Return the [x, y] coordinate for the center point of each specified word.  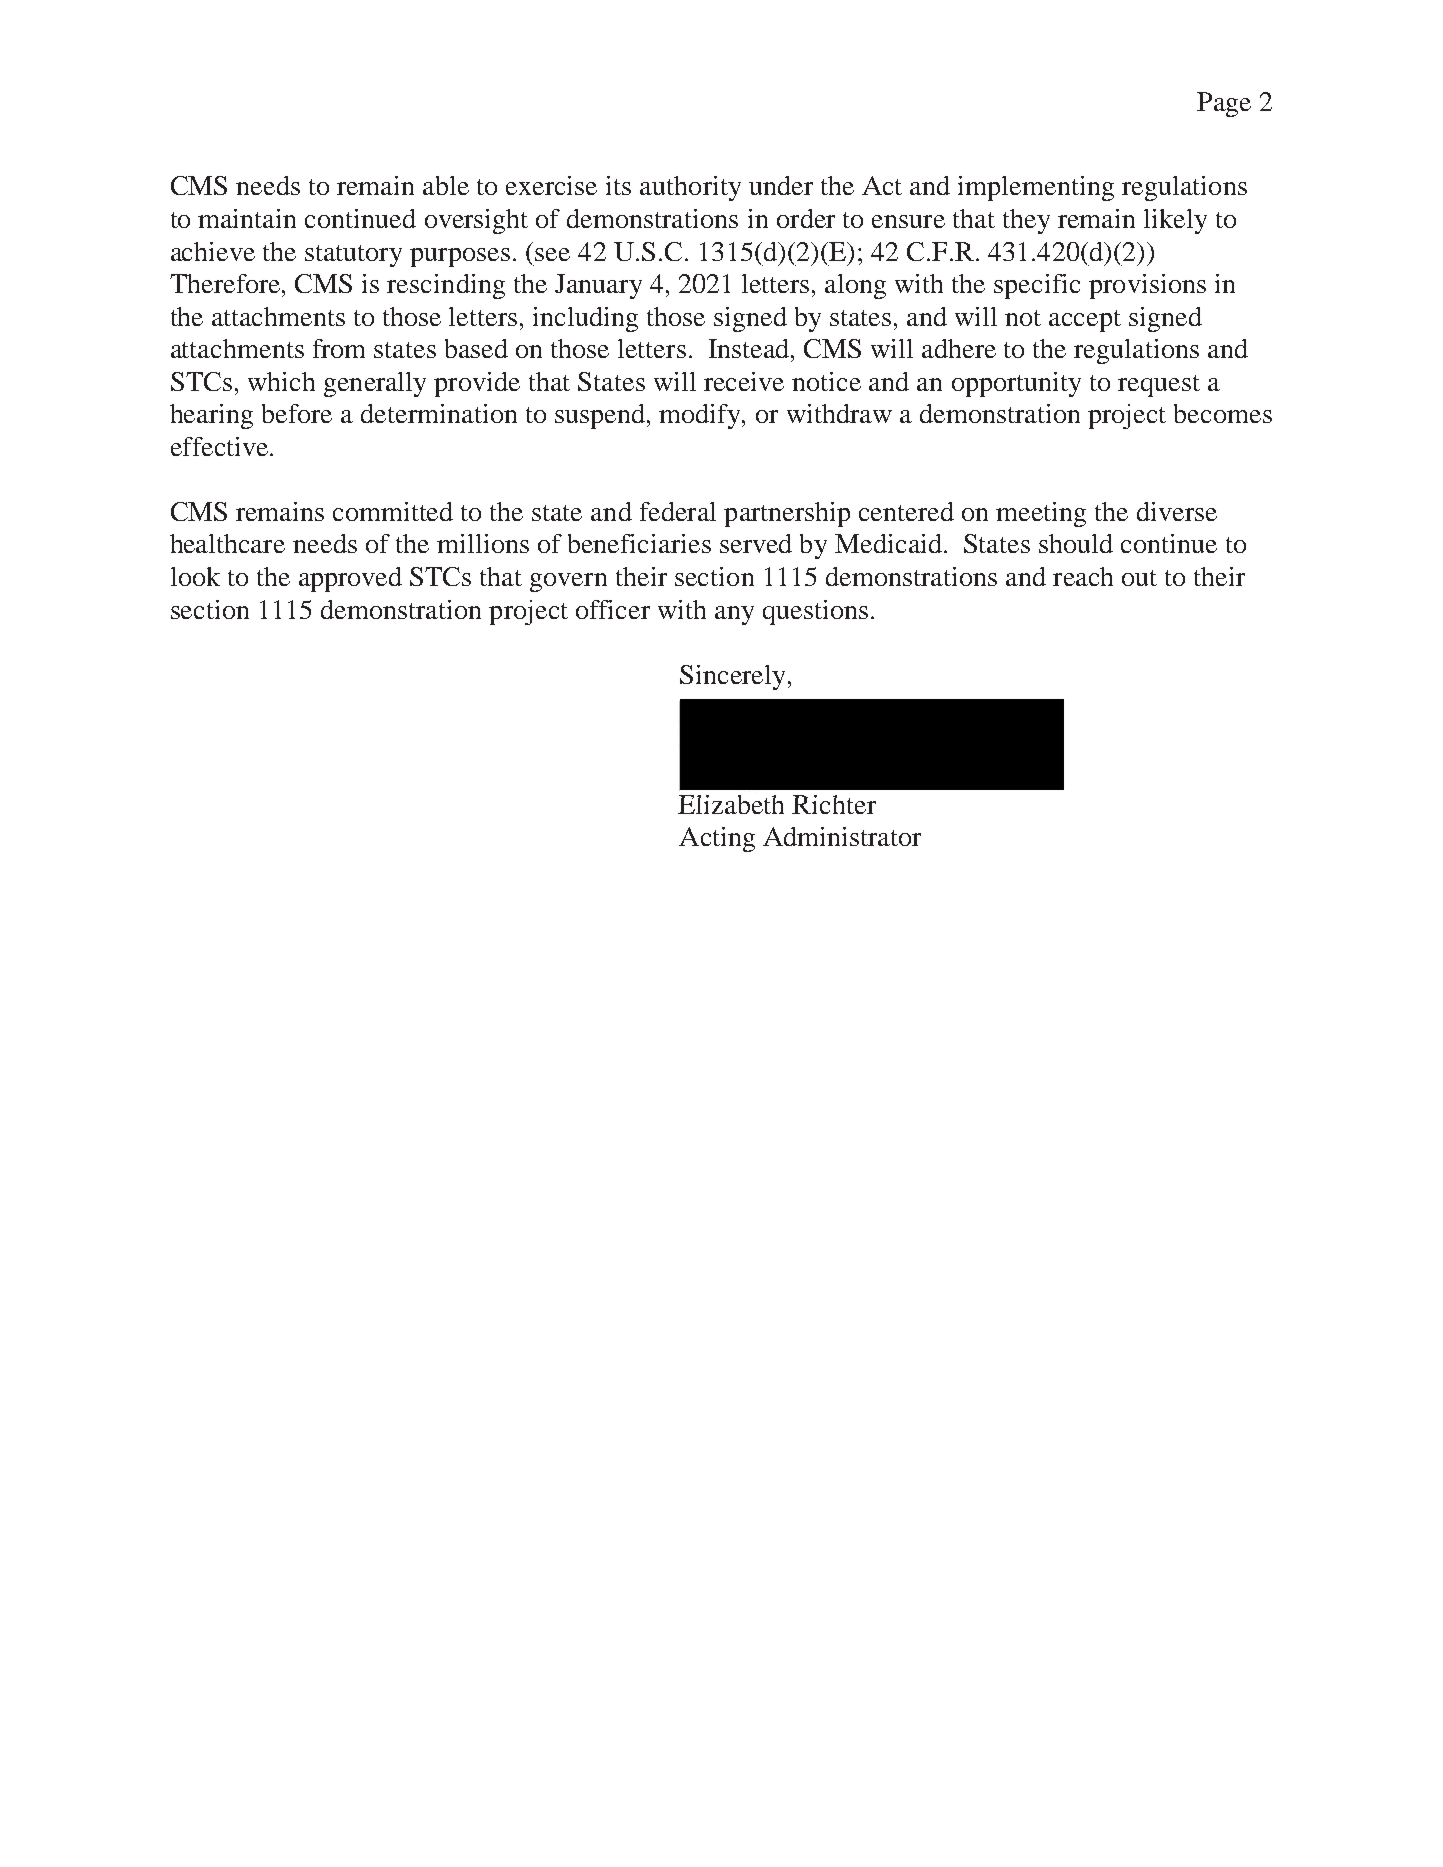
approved [350, 579]
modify [701, 416]
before [297, 413]
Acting [717, 839]
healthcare [227, 543]
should [1076, 543]
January [598, 286]
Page [1224, 104]
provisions [1147, 286]
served [756, 543]
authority [690, 188]
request [1159, 386]
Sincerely [732, 677]
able [446, 185]
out [1139, 578]
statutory [353, 256]
